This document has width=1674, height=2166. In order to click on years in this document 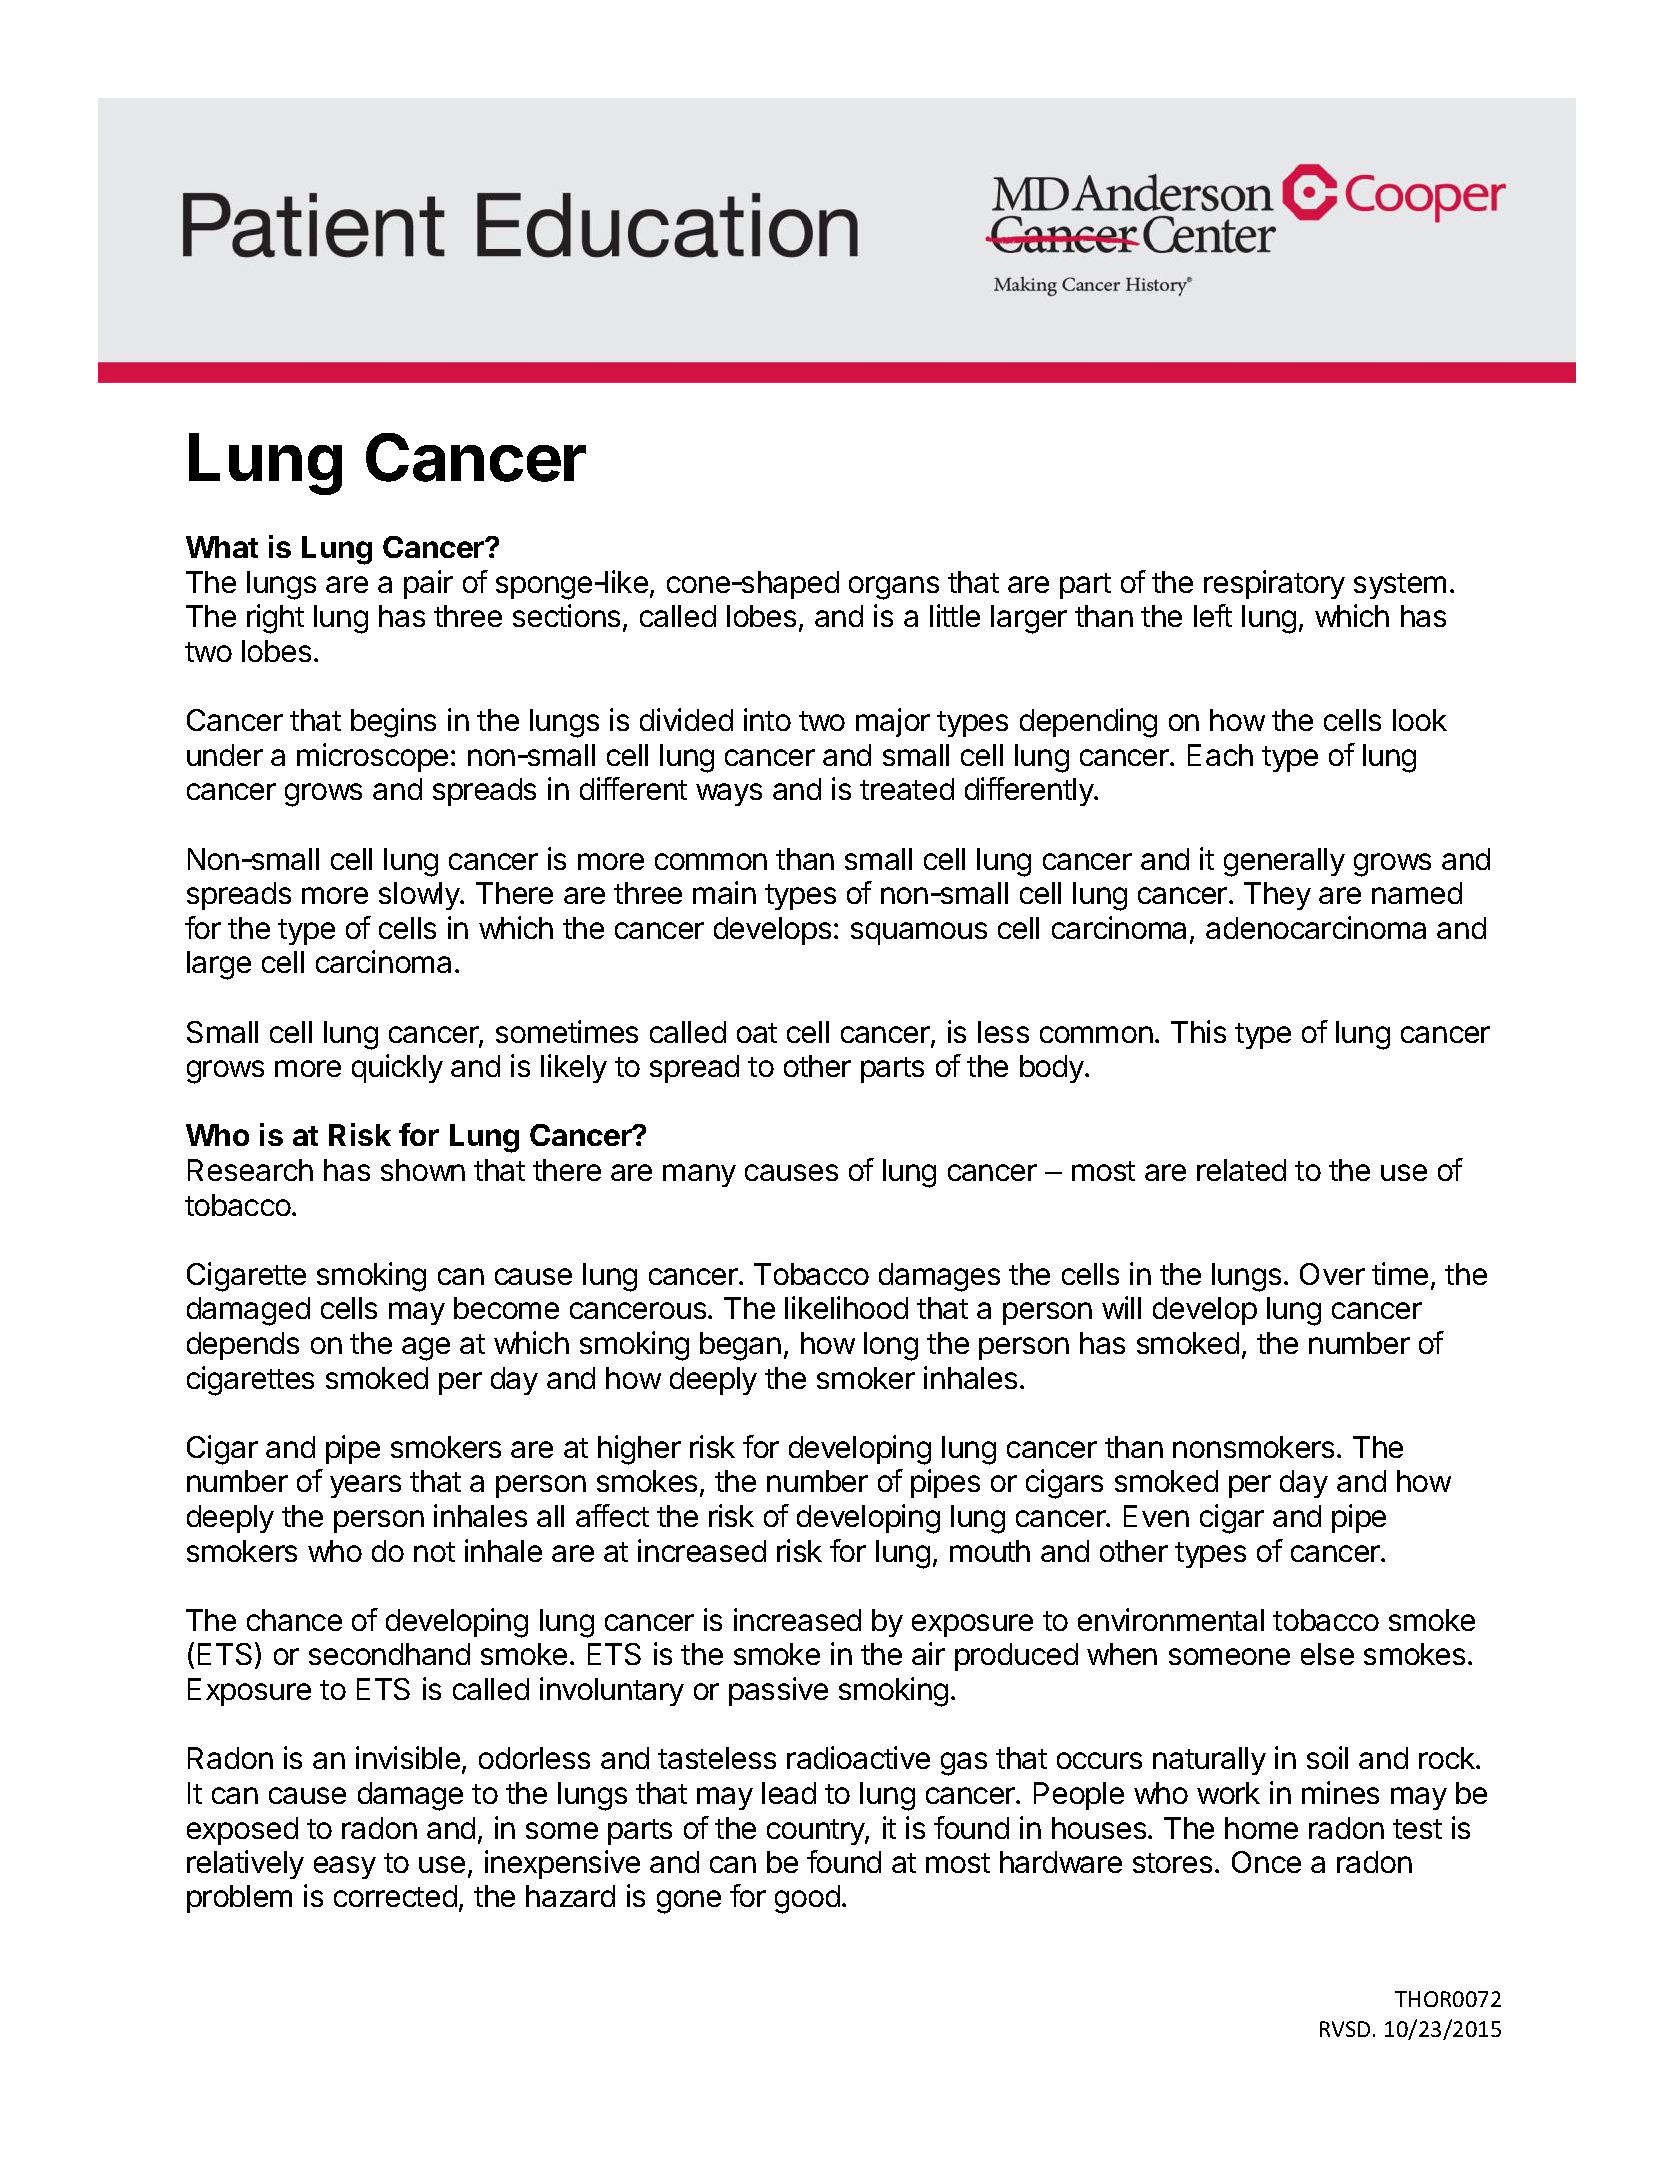, I will do `click(365, 1486)`.
